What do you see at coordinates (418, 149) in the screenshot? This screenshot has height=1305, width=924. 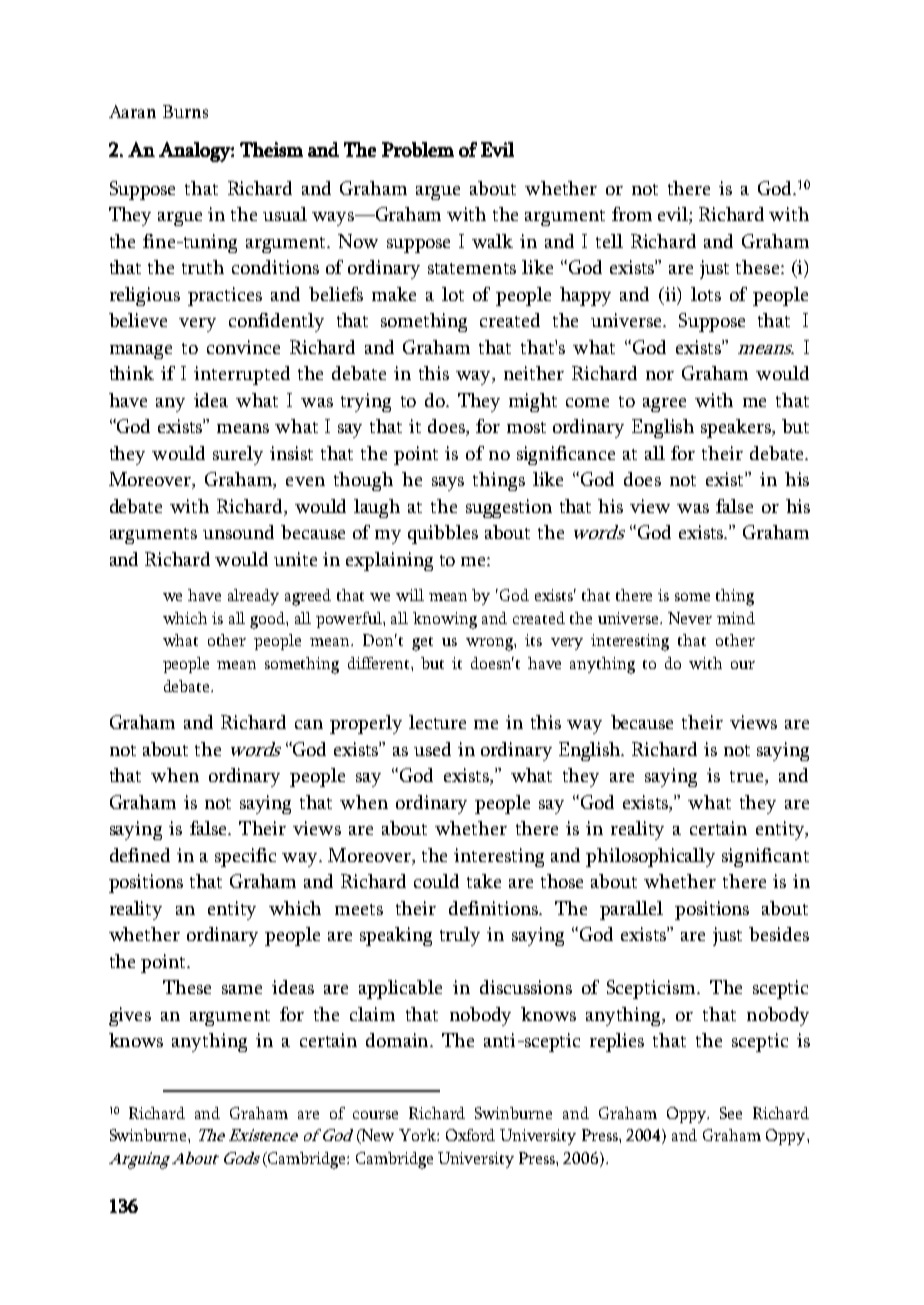 I see `Problem` at bounding box center [418, 149].
